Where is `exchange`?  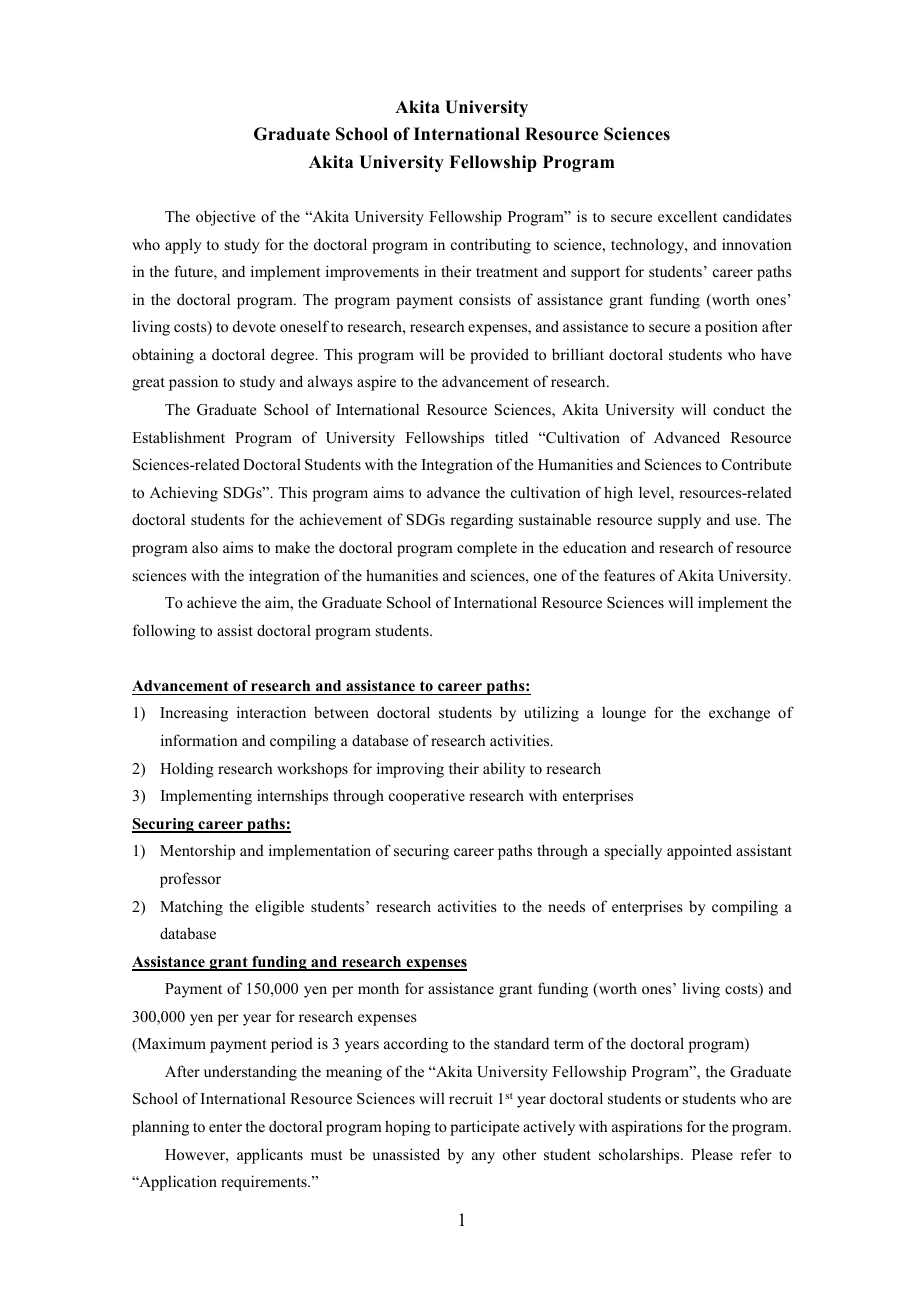
exchange is located at coordinates (739, 714).
